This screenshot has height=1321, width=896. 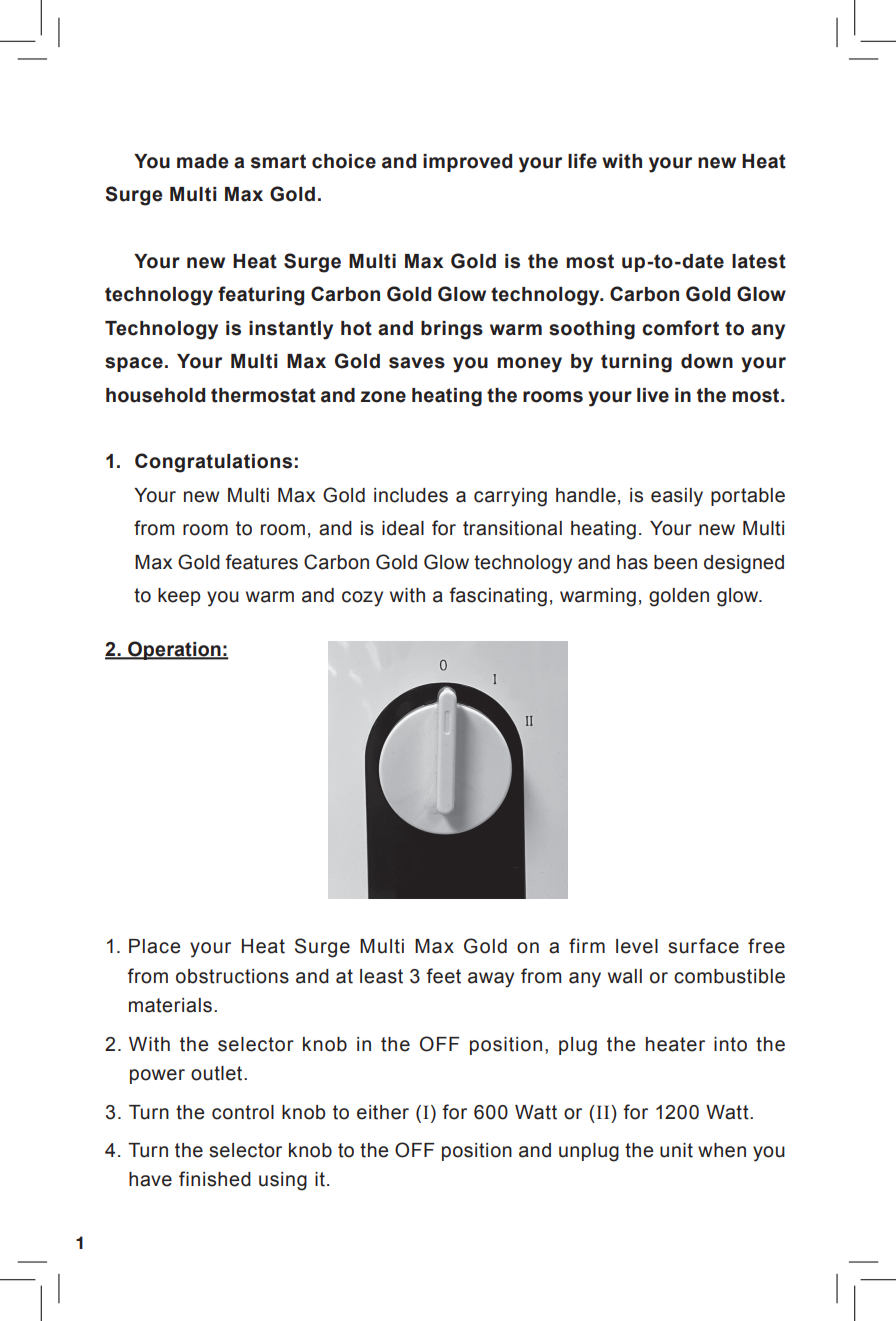 What do you see at coordinates (417, 363) in the screenshot?
I see `saves` at bounding box center [417, 363].
